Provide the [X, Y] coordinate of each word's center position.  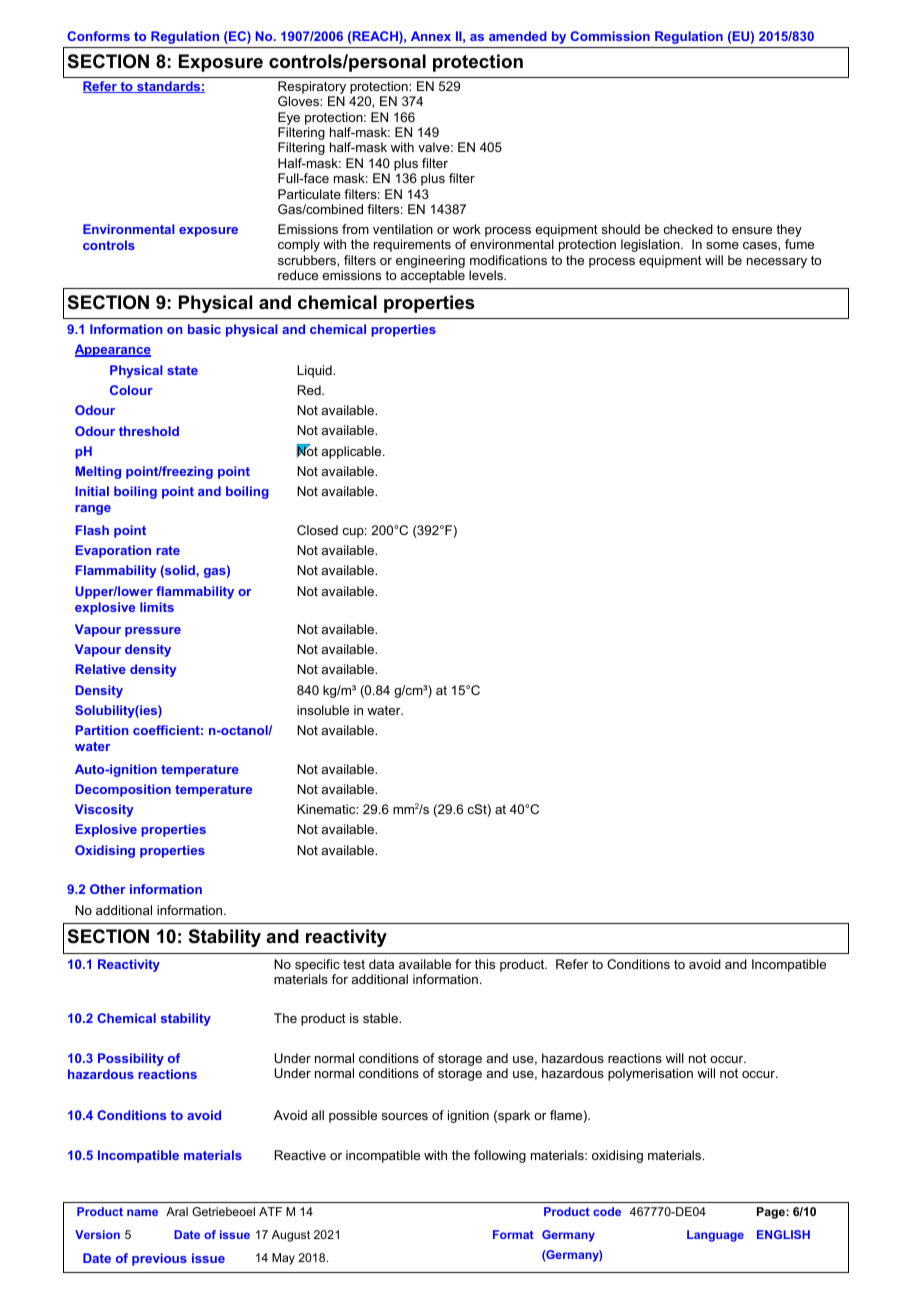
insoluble [323, 710]
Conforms [98, 36]
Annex [431, 36]
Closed [317, 530]
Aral [177, 1211]
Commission [610, 36]
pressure [153, 632]
